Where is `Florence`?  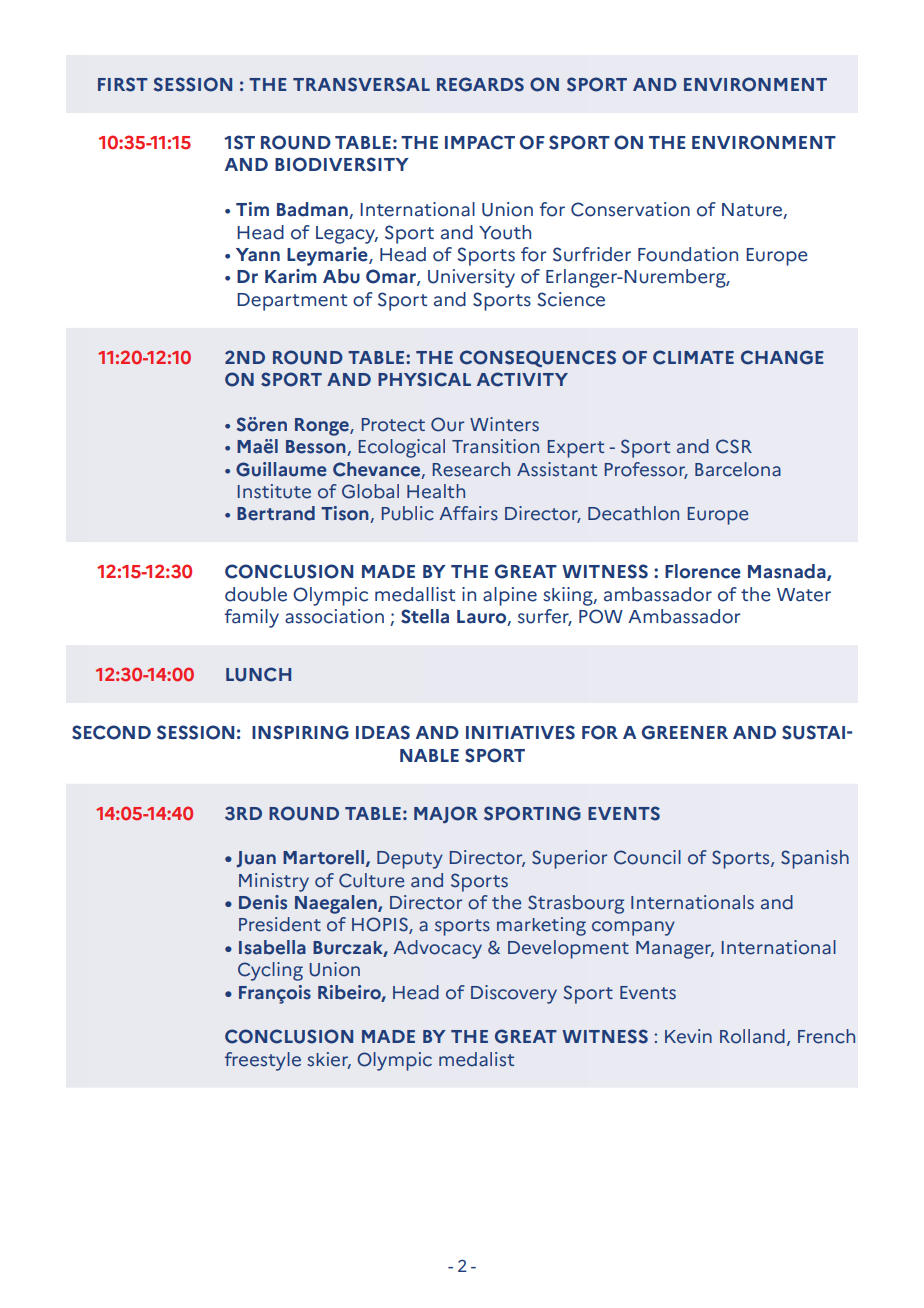 Florence is located at coordinates (703, 571).
